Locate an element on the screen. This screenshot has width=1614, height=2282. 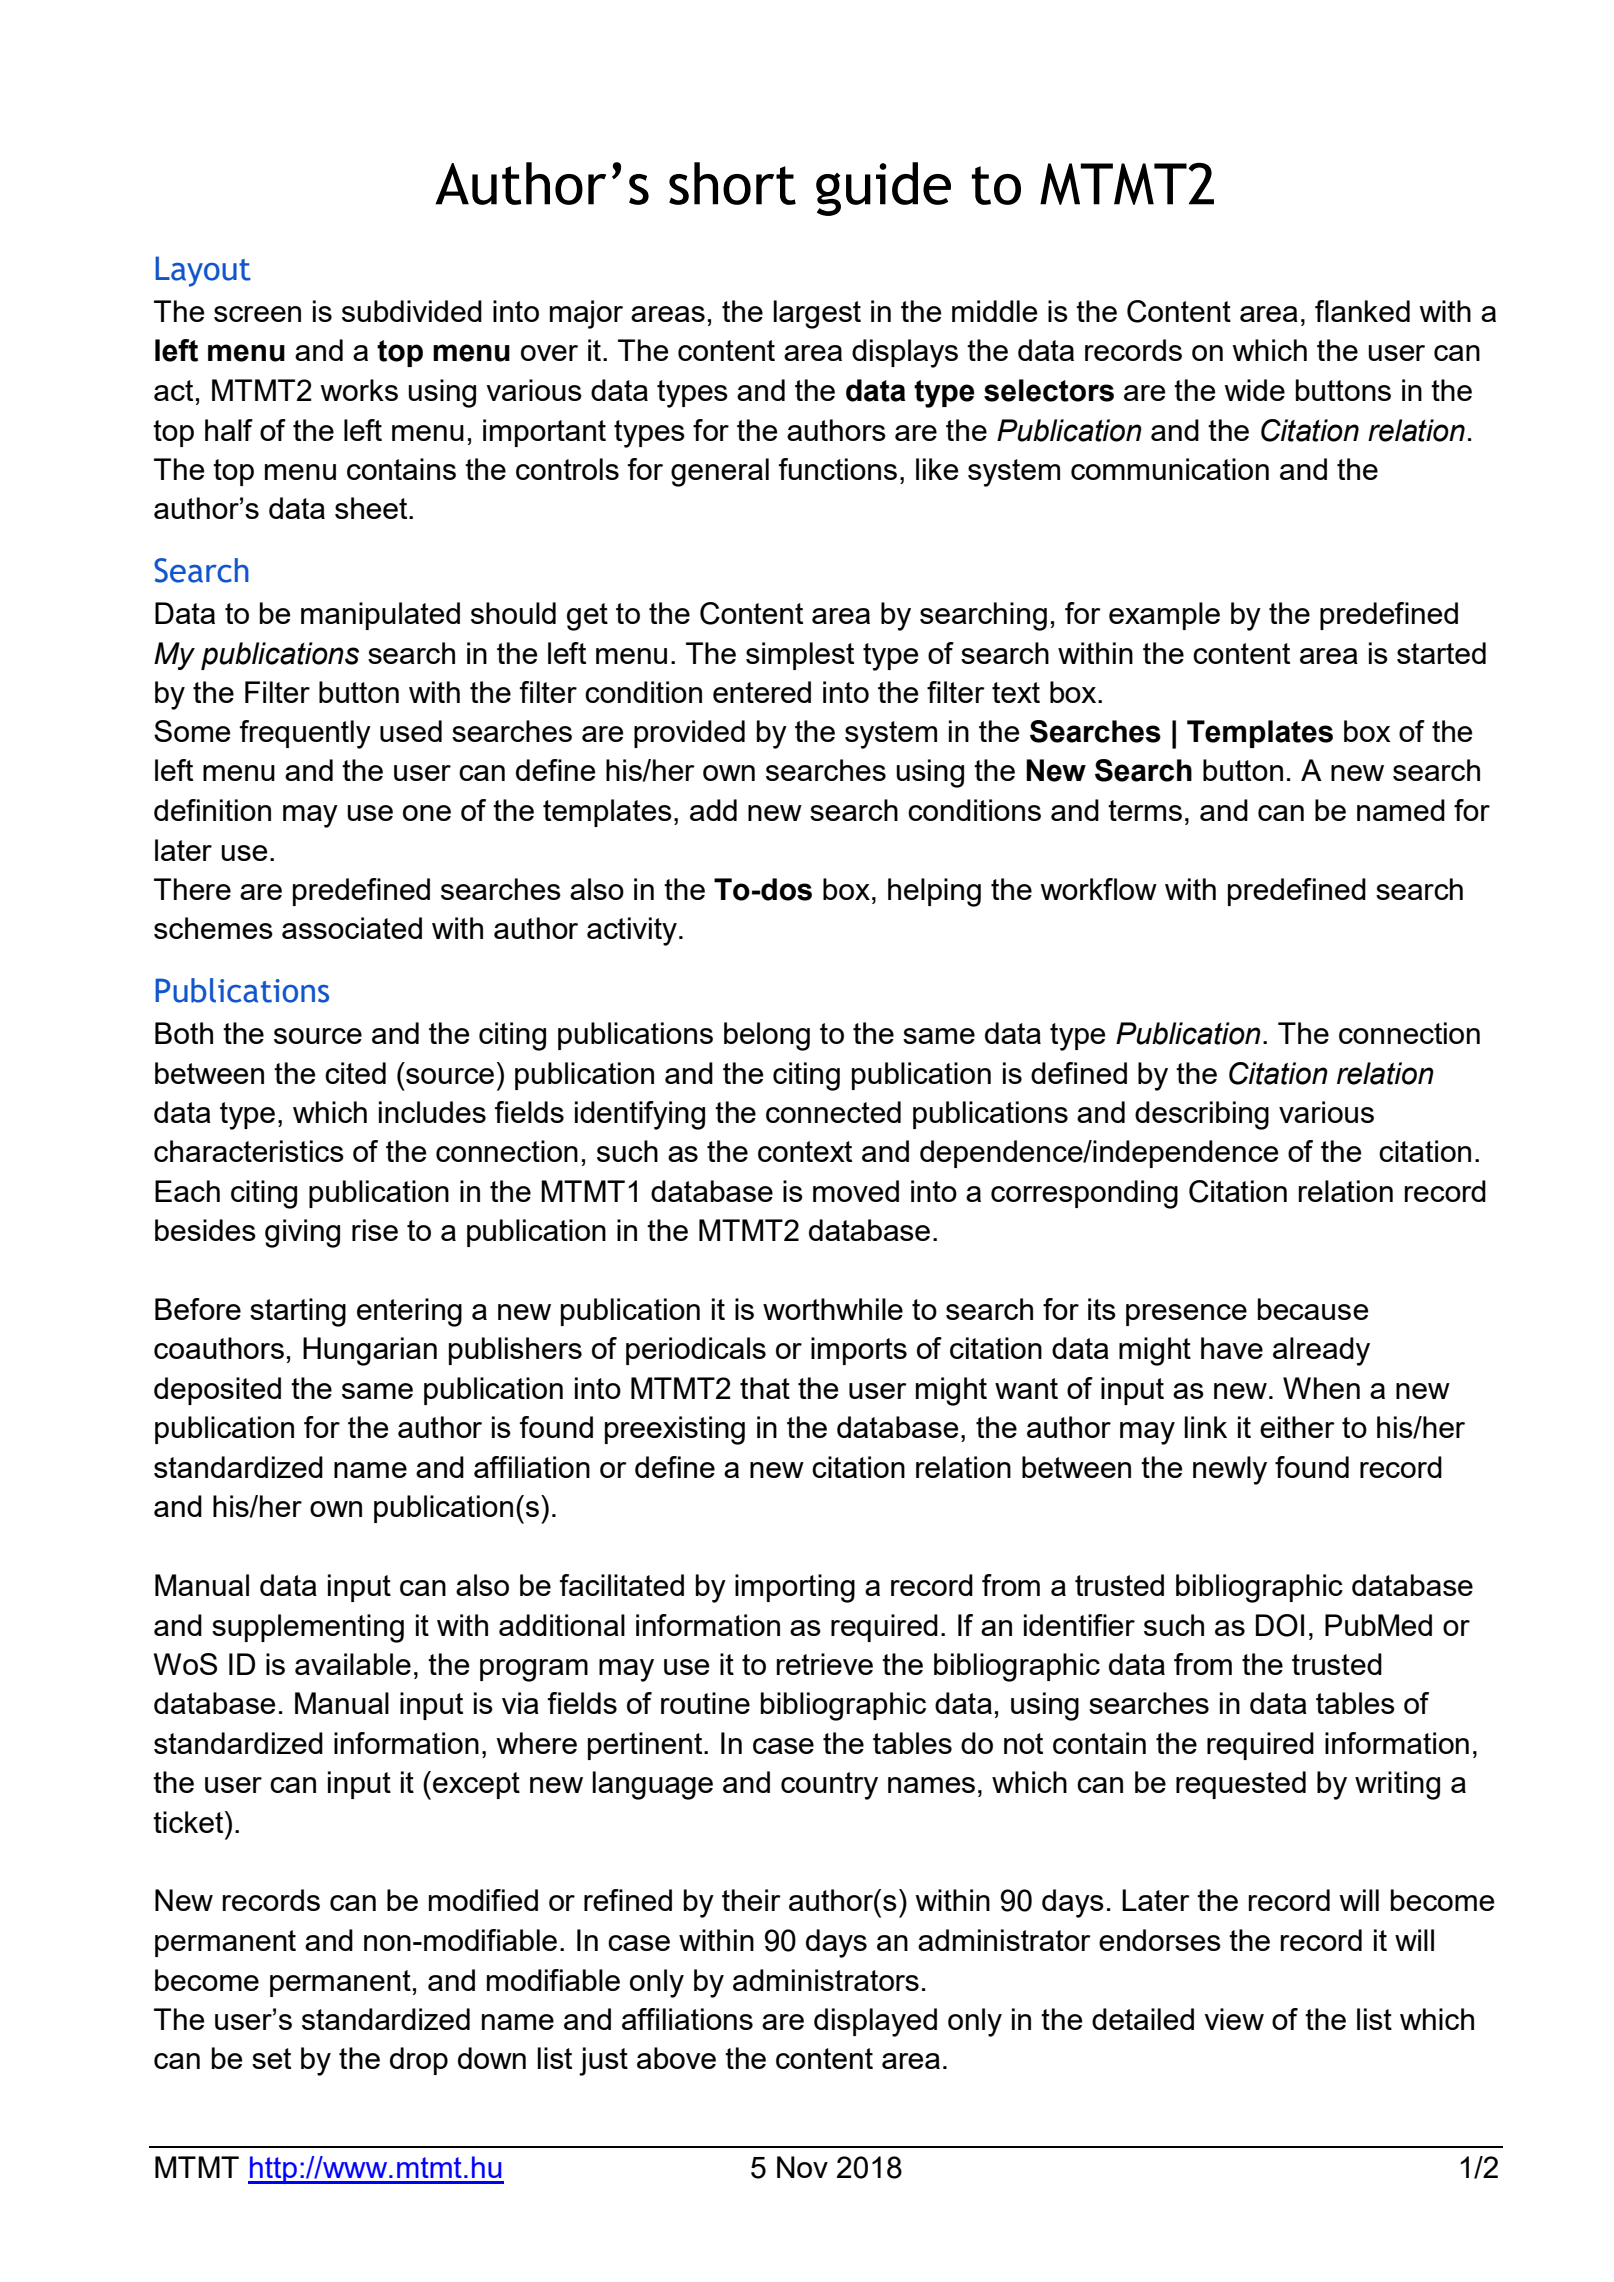
subdivided is located at coordinates (412, 311).
